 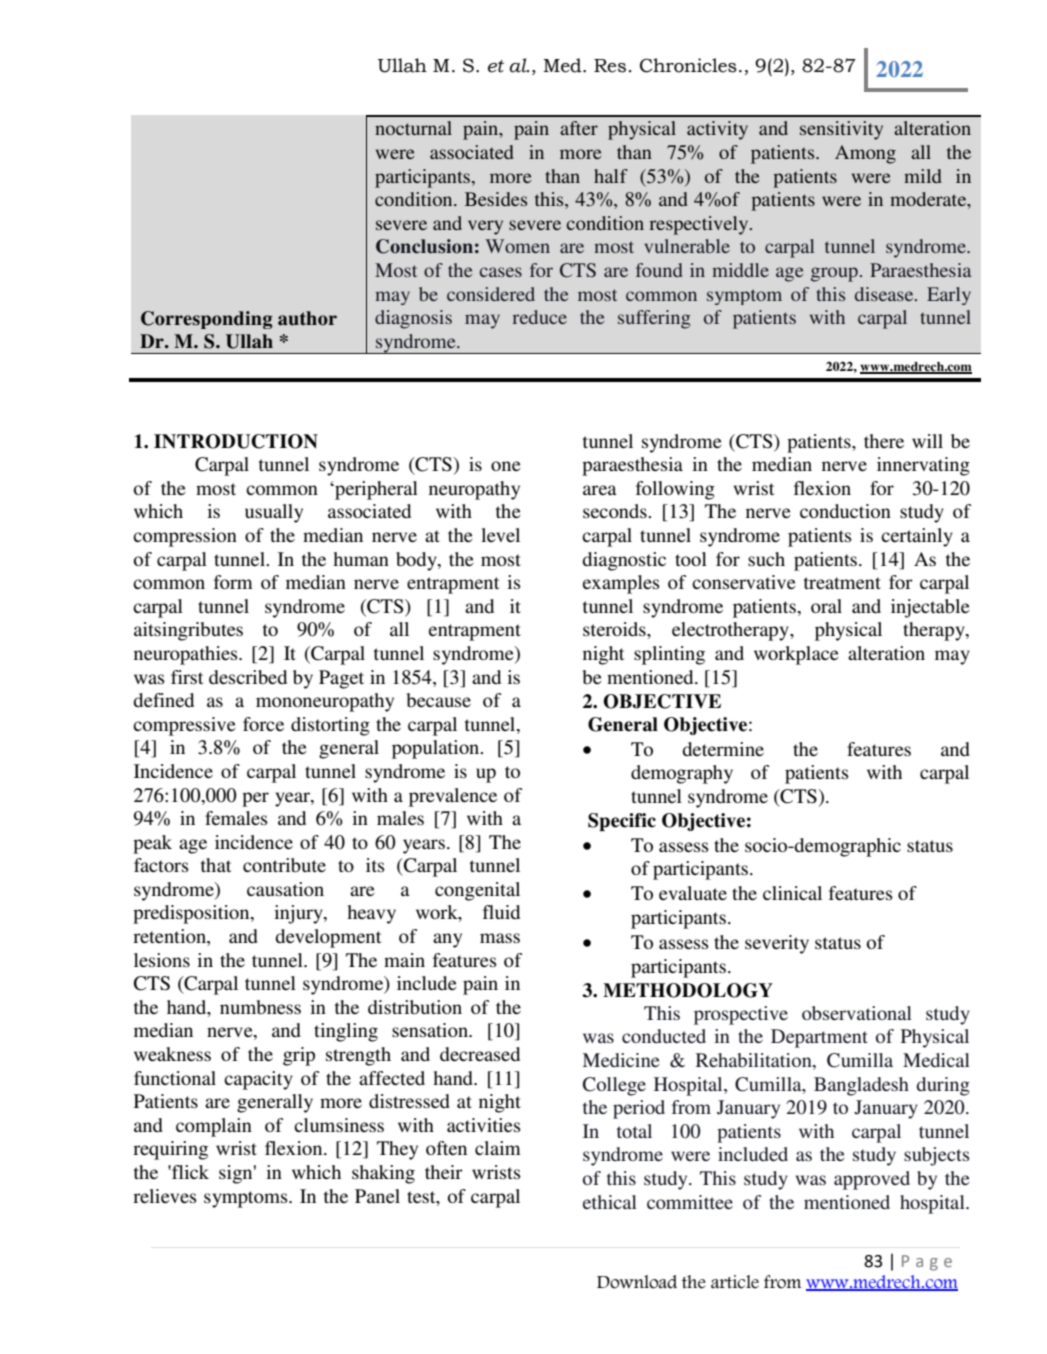 I want to click on Specific, so click(x=622, y=822).
